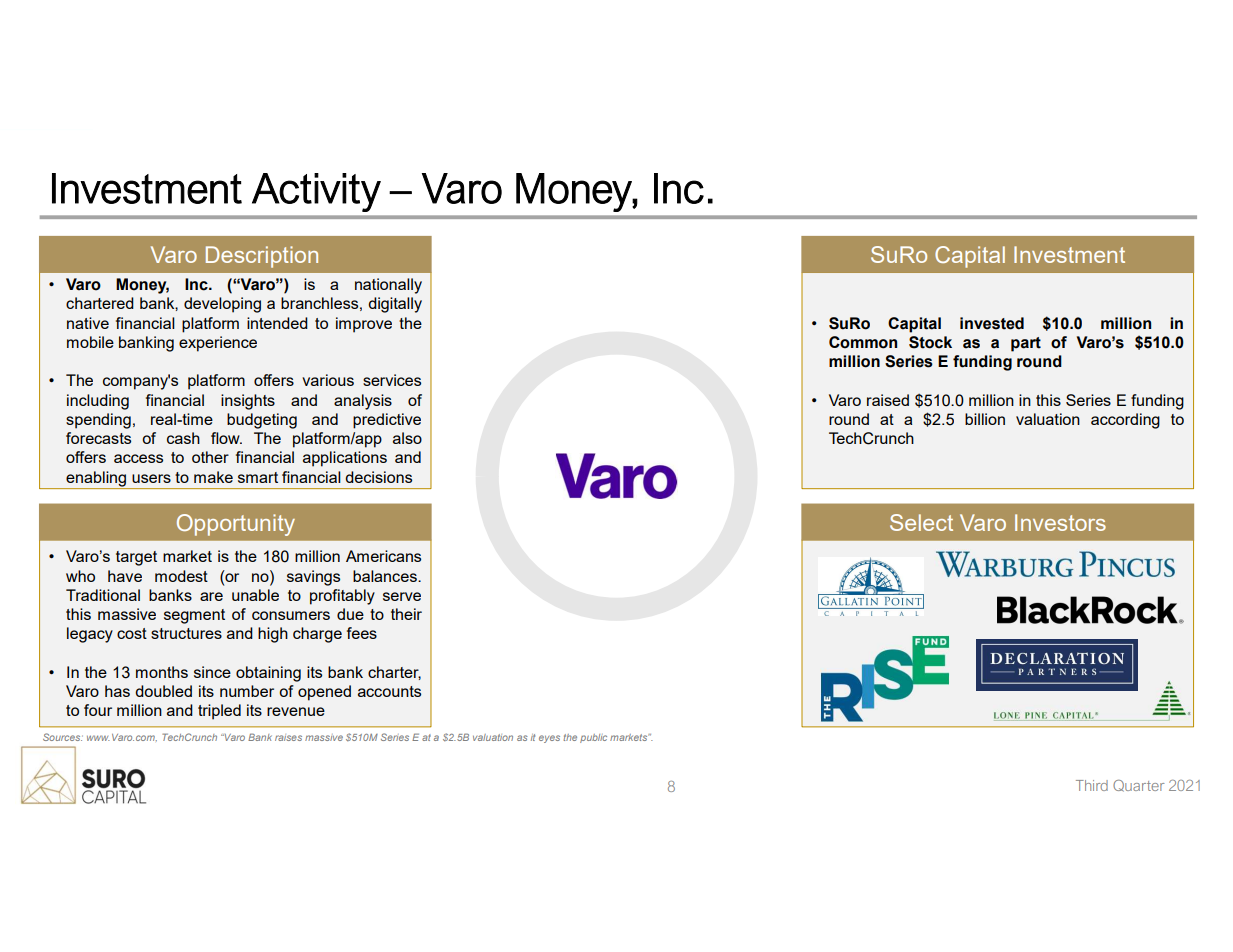 Image resolution: width=1233 pixels, height=952 pixels. I want to click on nationally, so click(388, 286).
